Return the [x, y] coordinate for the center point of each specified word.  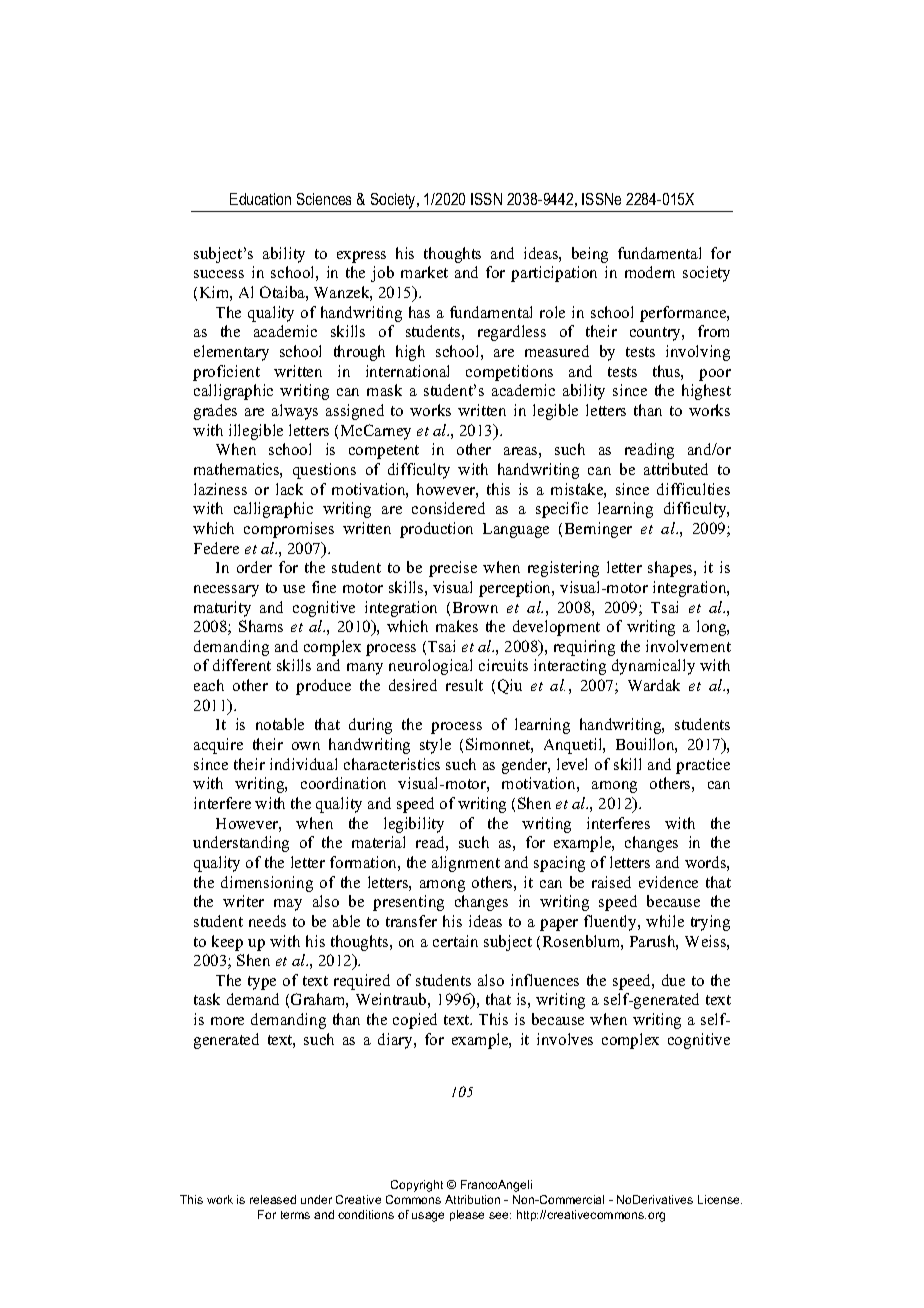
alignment [466, 864]
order [254, 567]
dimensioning [267, 884]
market [424, 272]
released [273, 1199]
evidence [668, 882]
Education [260, 199]
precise [453, 569]
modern [650, 272]
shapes [671, 569]
